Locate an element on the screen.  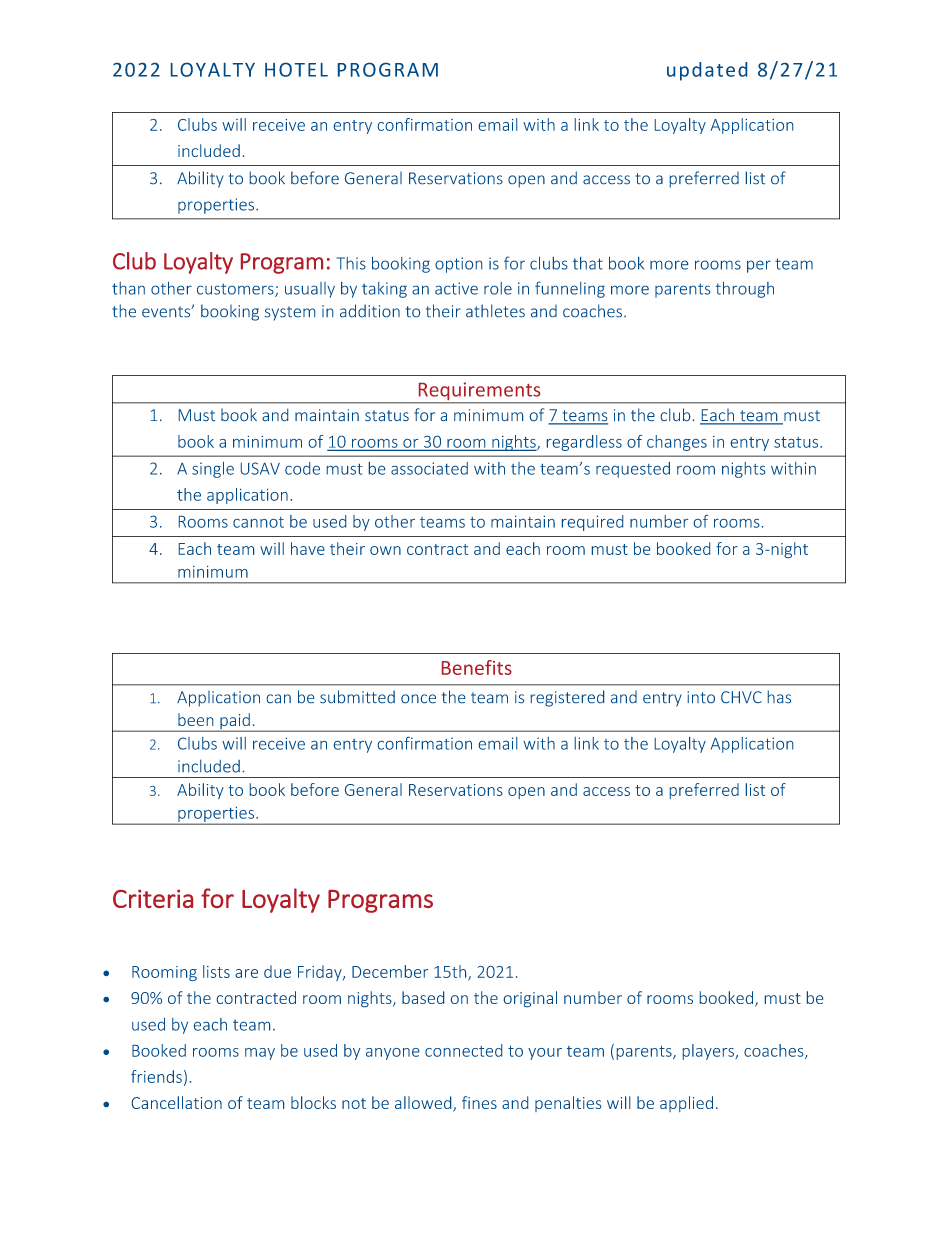
option is located at coordinates (458, 265).
